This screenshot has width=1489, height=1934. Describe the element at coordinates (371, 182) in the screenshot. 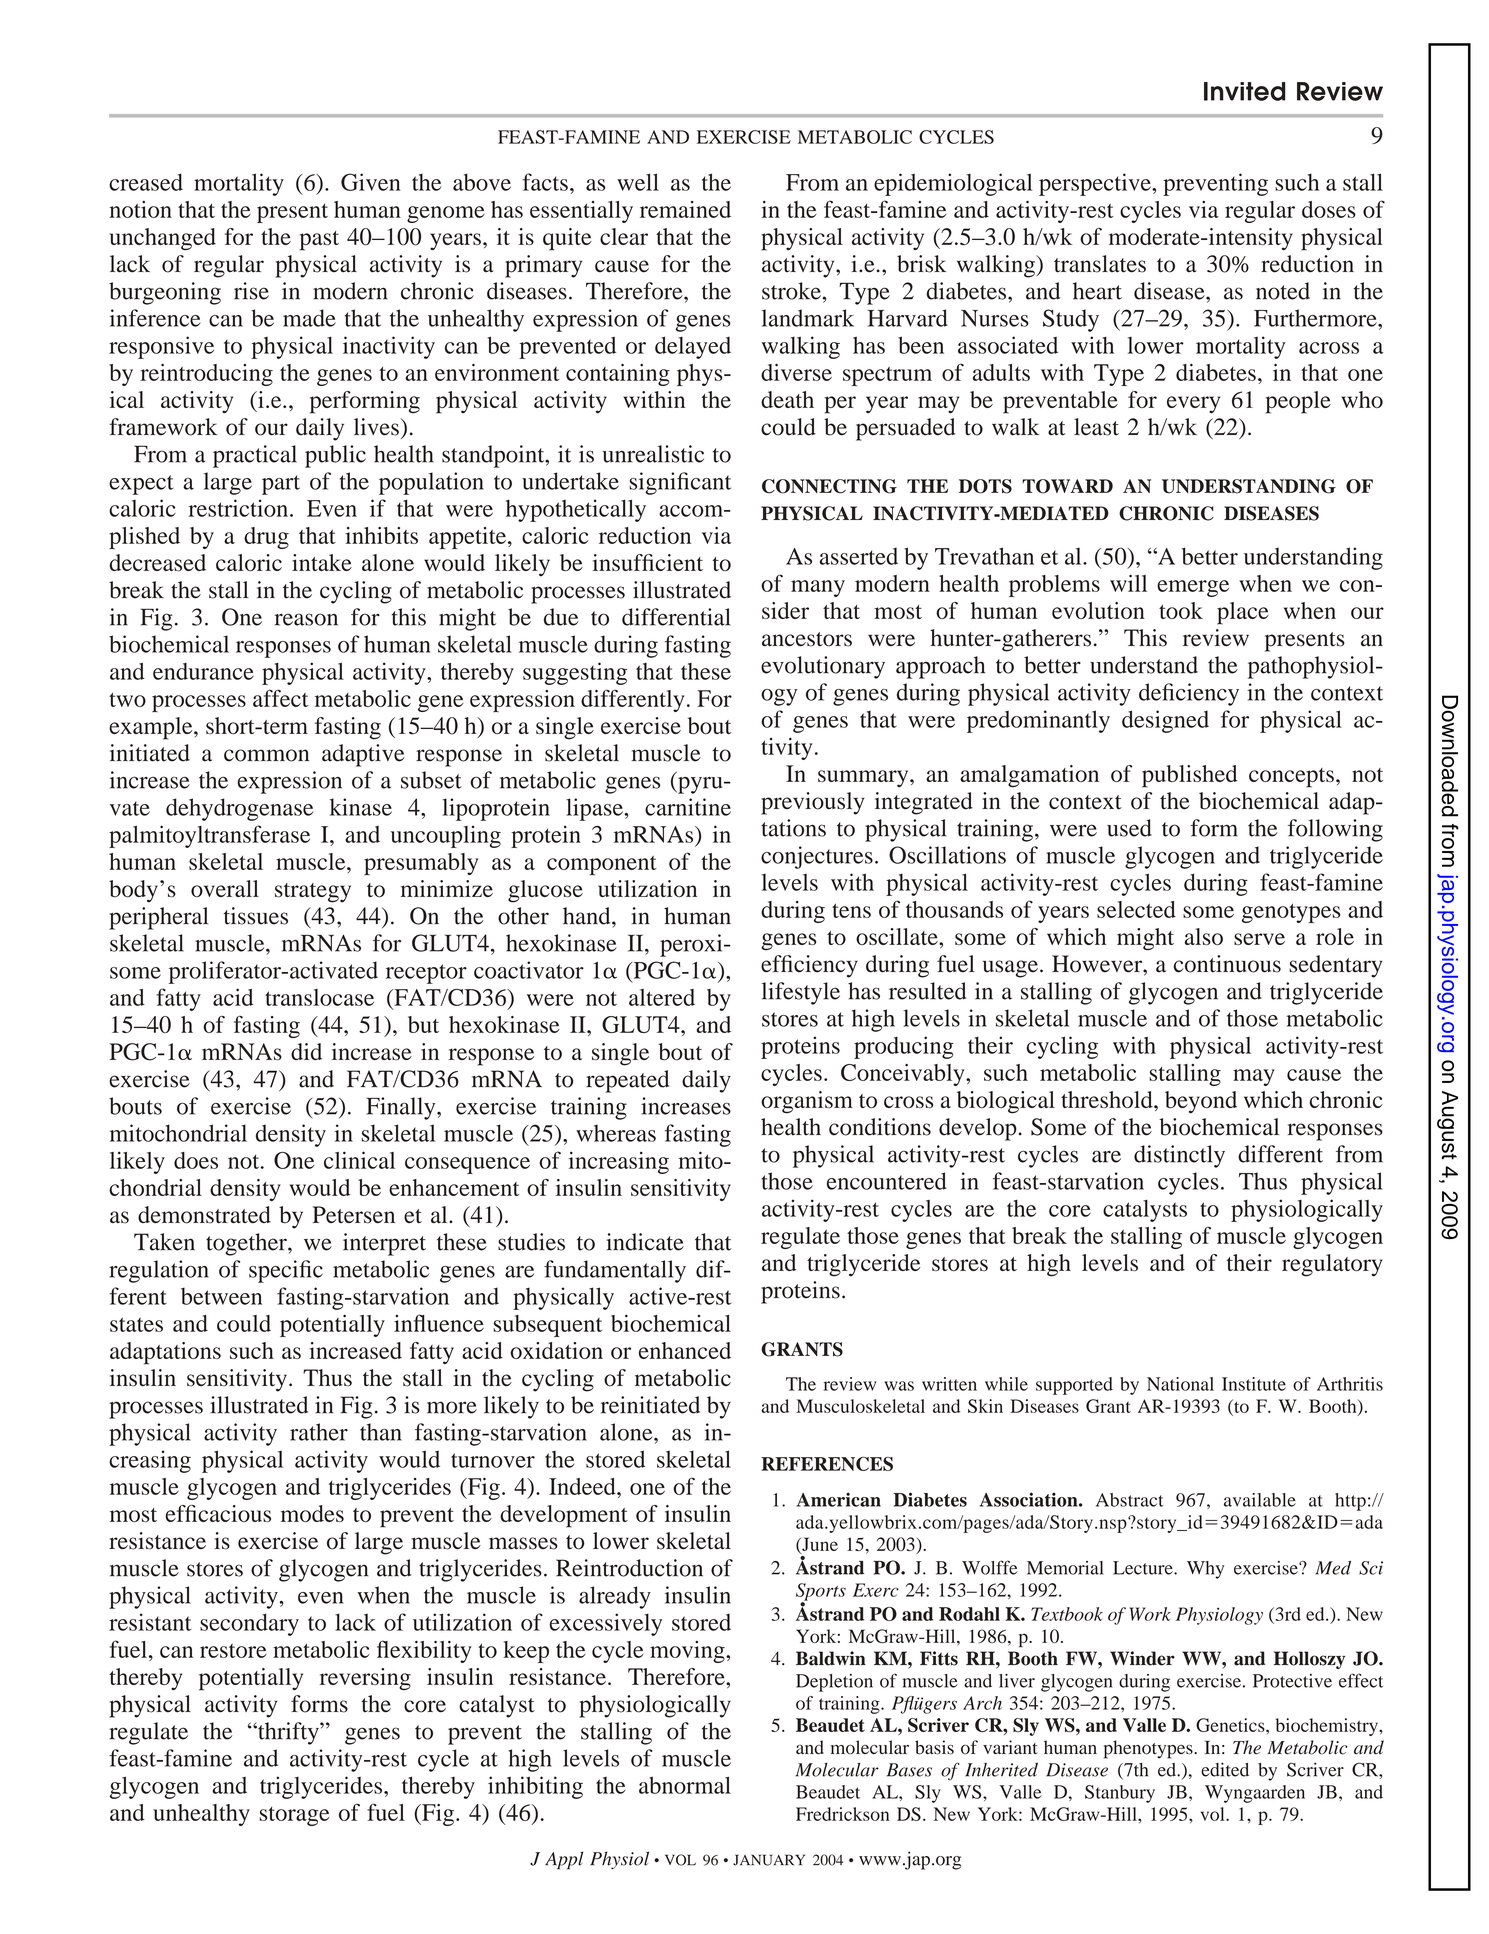

I see `Given` at that location.
